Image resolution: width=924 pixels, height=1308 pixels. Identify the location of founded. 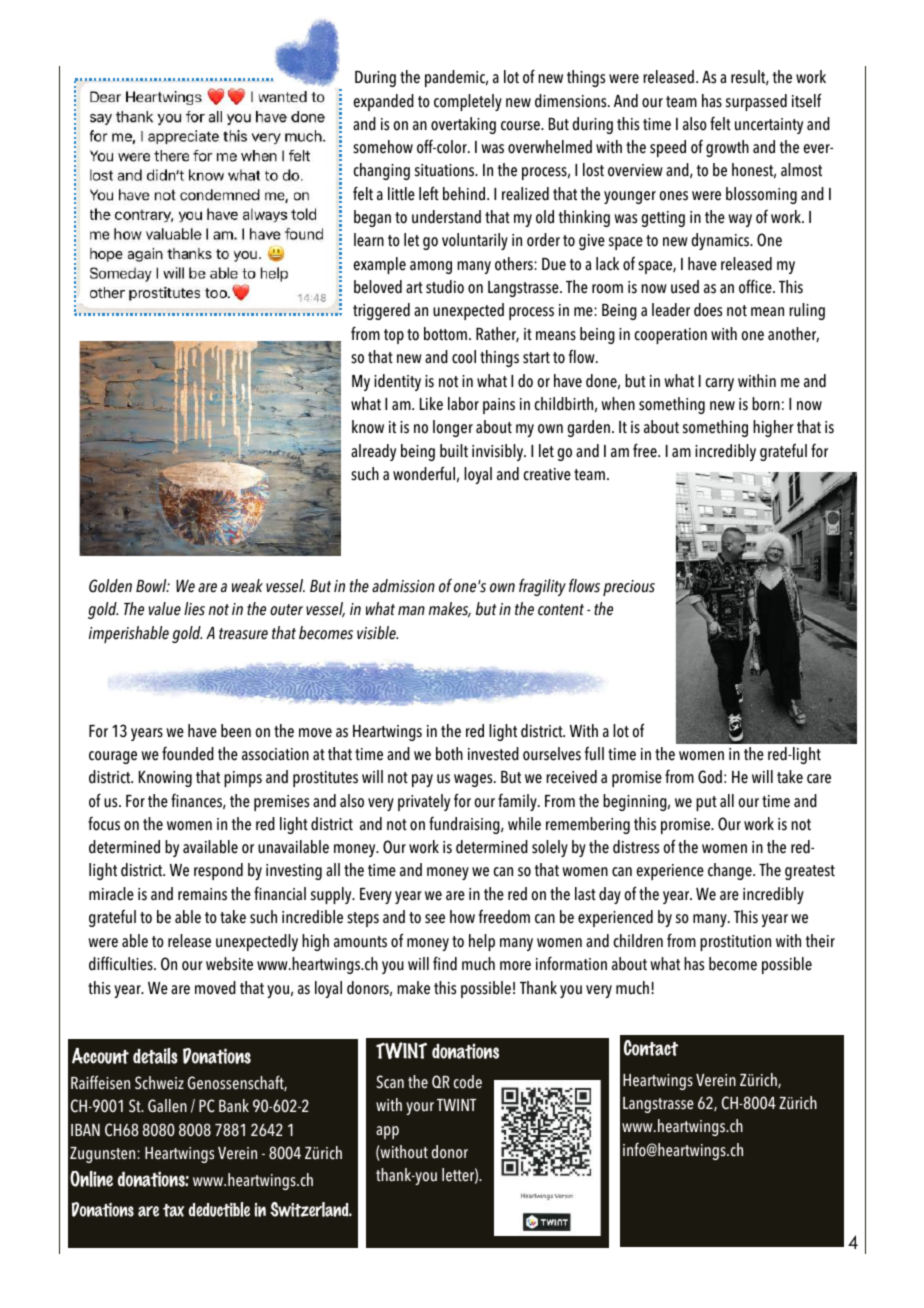
(188, 754).
